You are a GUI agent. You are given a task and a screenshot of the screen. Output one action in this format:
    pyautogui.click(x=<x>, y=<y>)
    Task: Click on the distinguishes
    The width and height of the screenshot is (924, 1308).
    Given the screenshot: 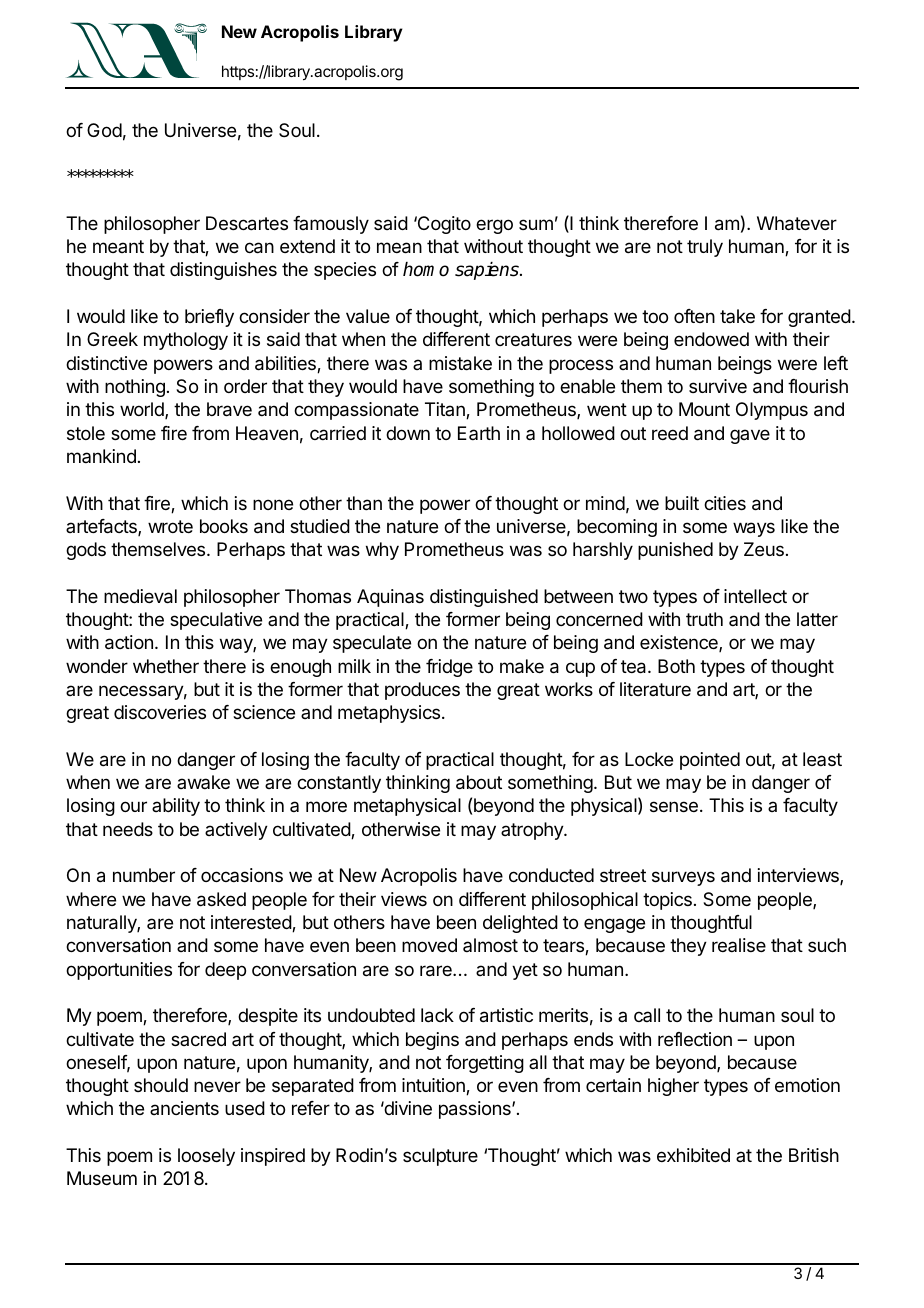 What is the action you would take?
    pyautogui.click(x=223, y=271)
